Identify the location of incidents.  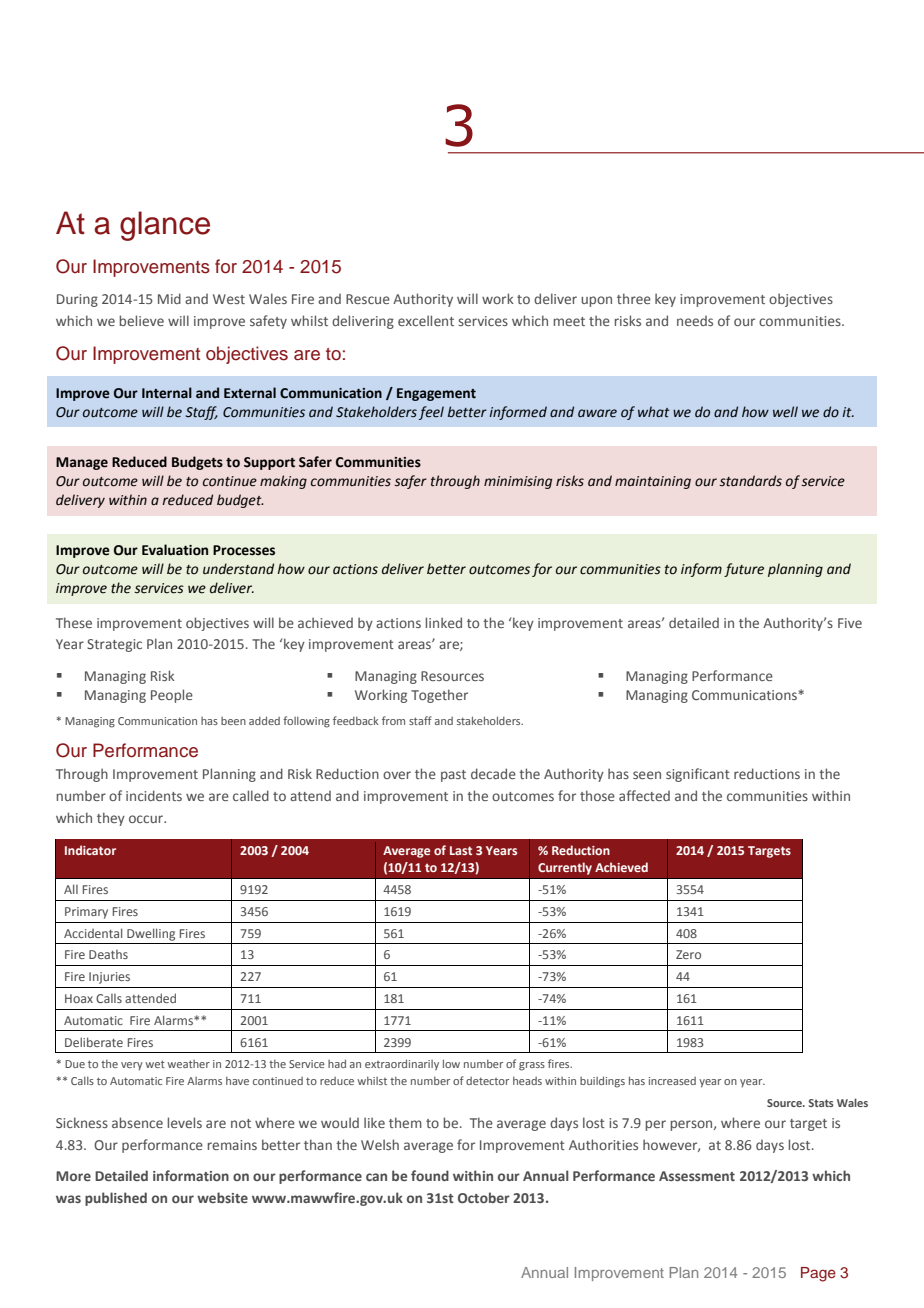
(154, 795).
